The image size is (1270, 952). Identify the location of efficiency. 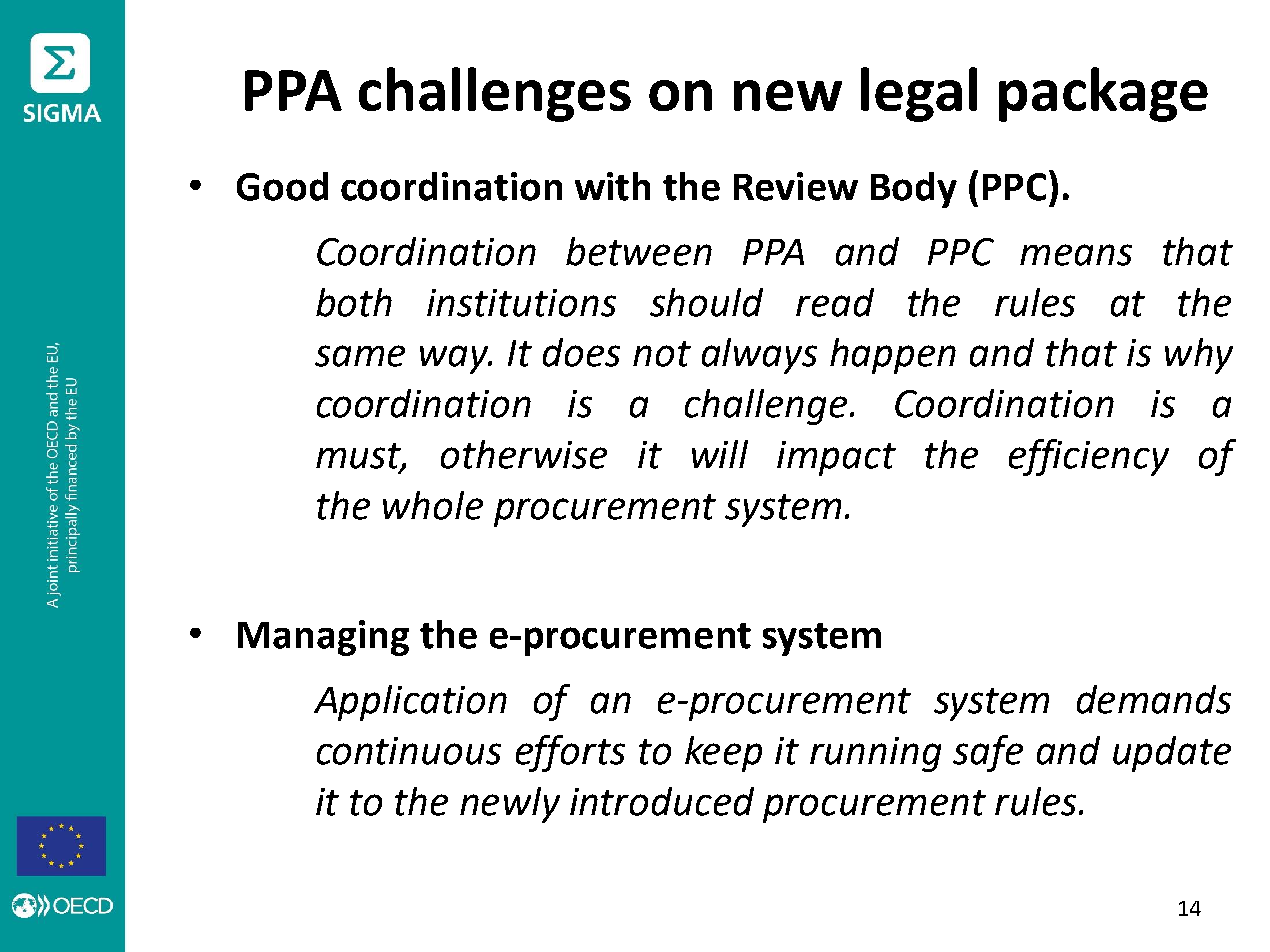
(1089, 457).
